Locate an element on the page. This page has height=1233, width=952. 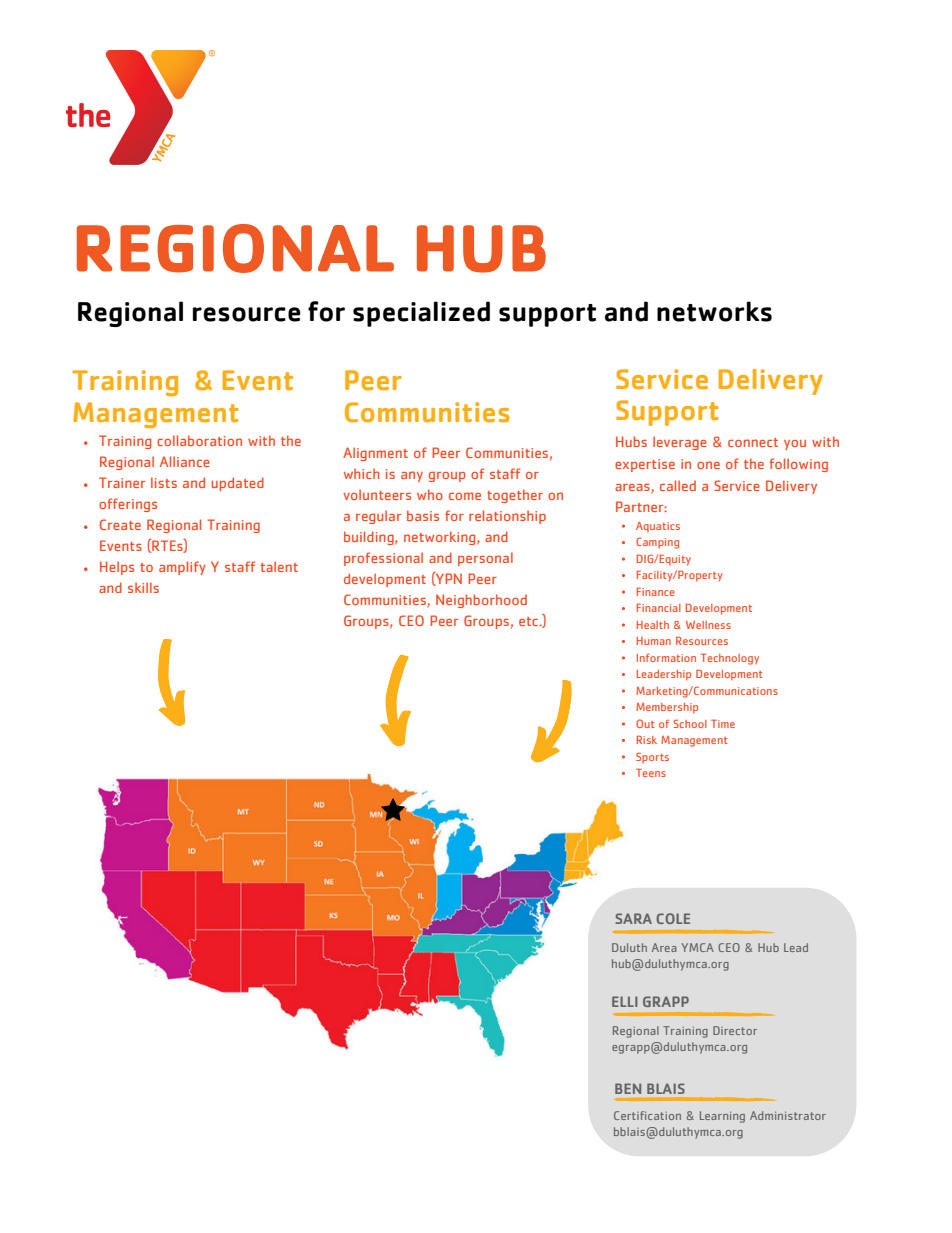
amplify is located at coordinates (182, 568).
